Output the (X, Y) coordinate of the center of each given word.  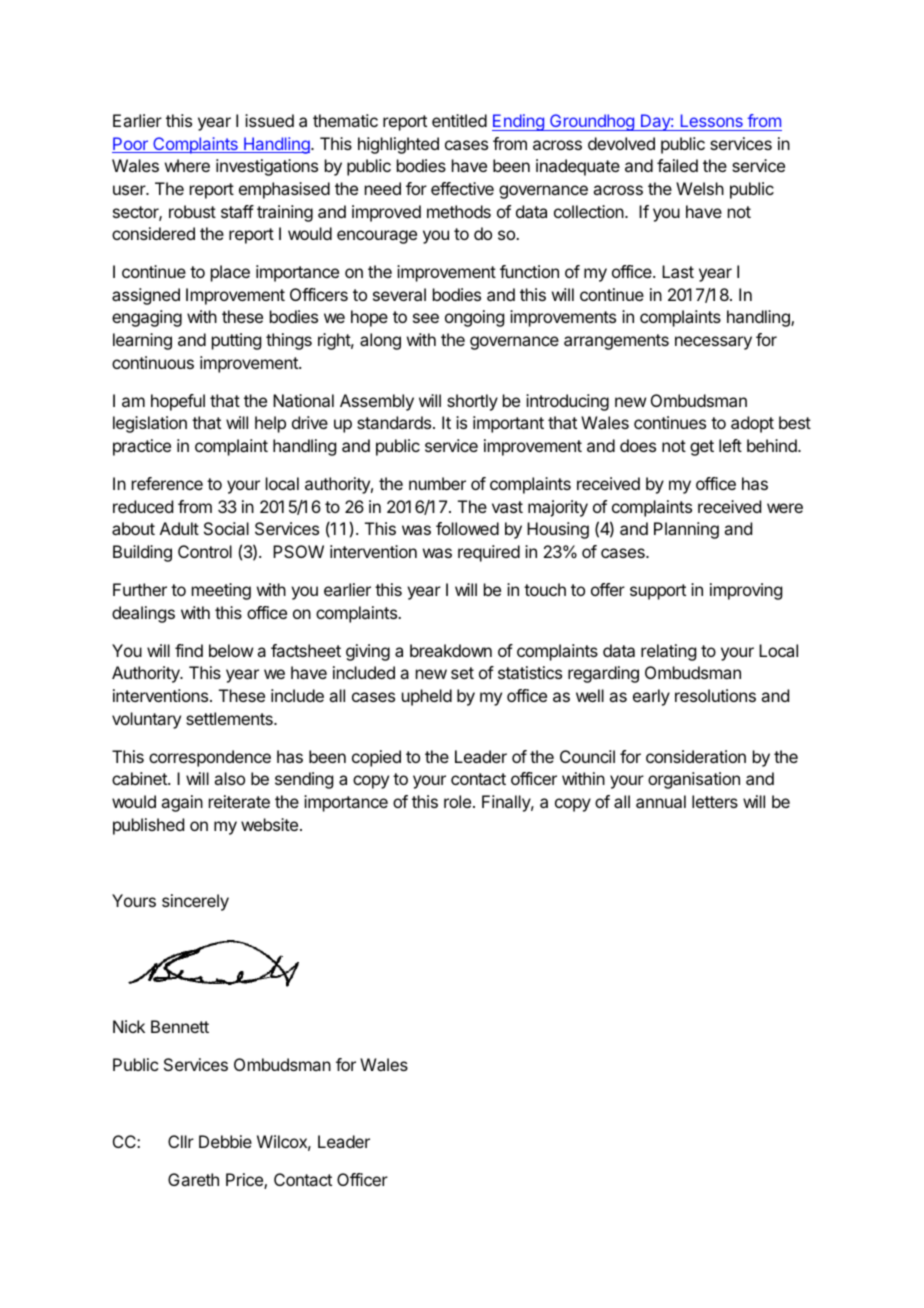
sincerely (195, 902)
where (187, 165)
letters (715, 801)
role (457, 801)
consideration (696, 756)
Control (205, 551)
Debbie (225, 1141)
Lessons (712, 120)
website (271, 824)
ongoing (474, 318)
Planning (686, 530)
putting (236, 341)
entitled (459, 120)
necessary (713, 343)
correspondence (210, 758)
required (489, 553)
